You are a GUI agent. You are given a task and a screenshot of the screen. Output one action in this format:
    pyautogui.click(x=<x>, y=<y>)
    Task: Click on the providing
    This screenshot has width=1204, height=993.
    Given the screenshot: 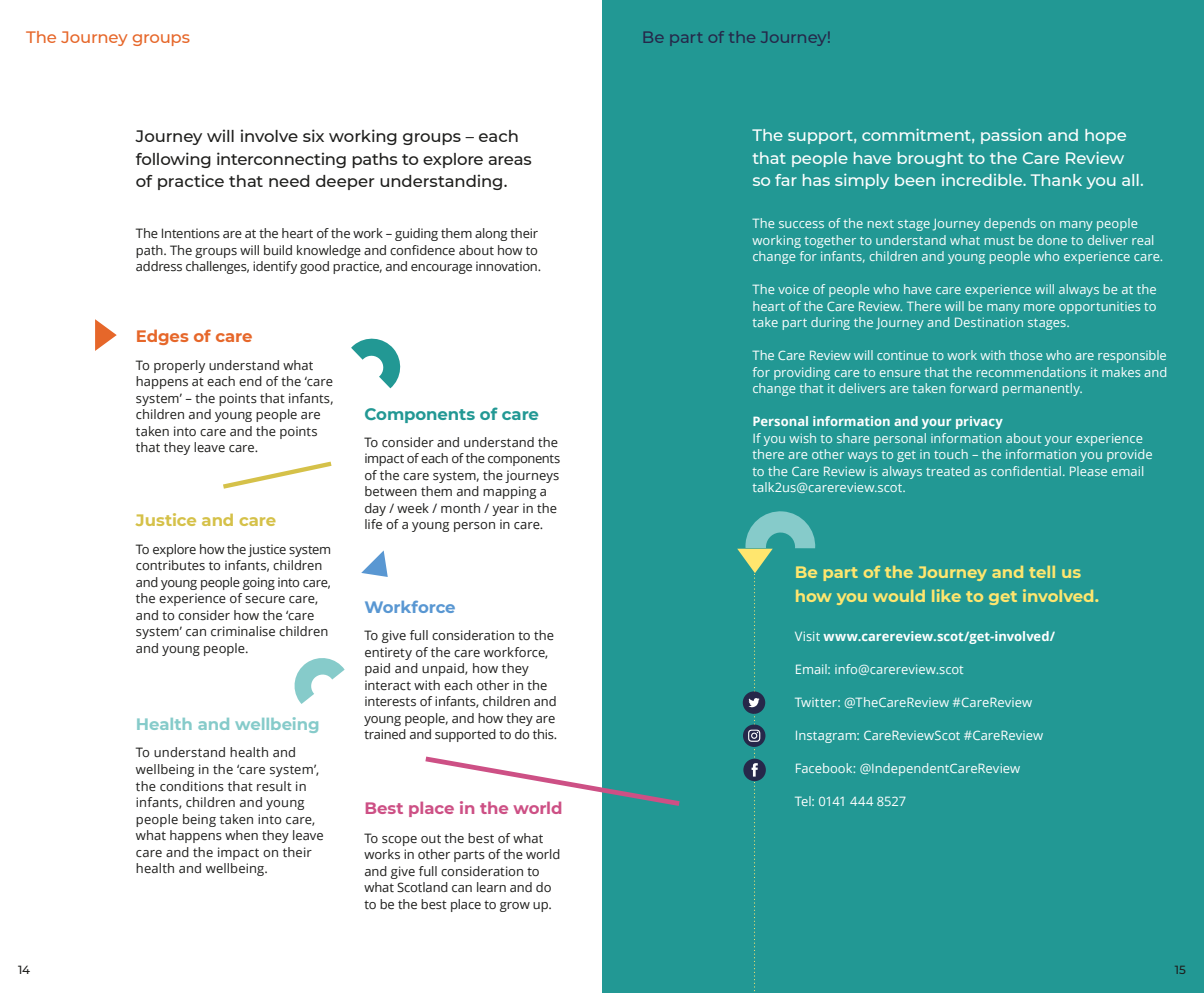 What is the action you would take?
    pyautogui.click(x=802, y=373)
